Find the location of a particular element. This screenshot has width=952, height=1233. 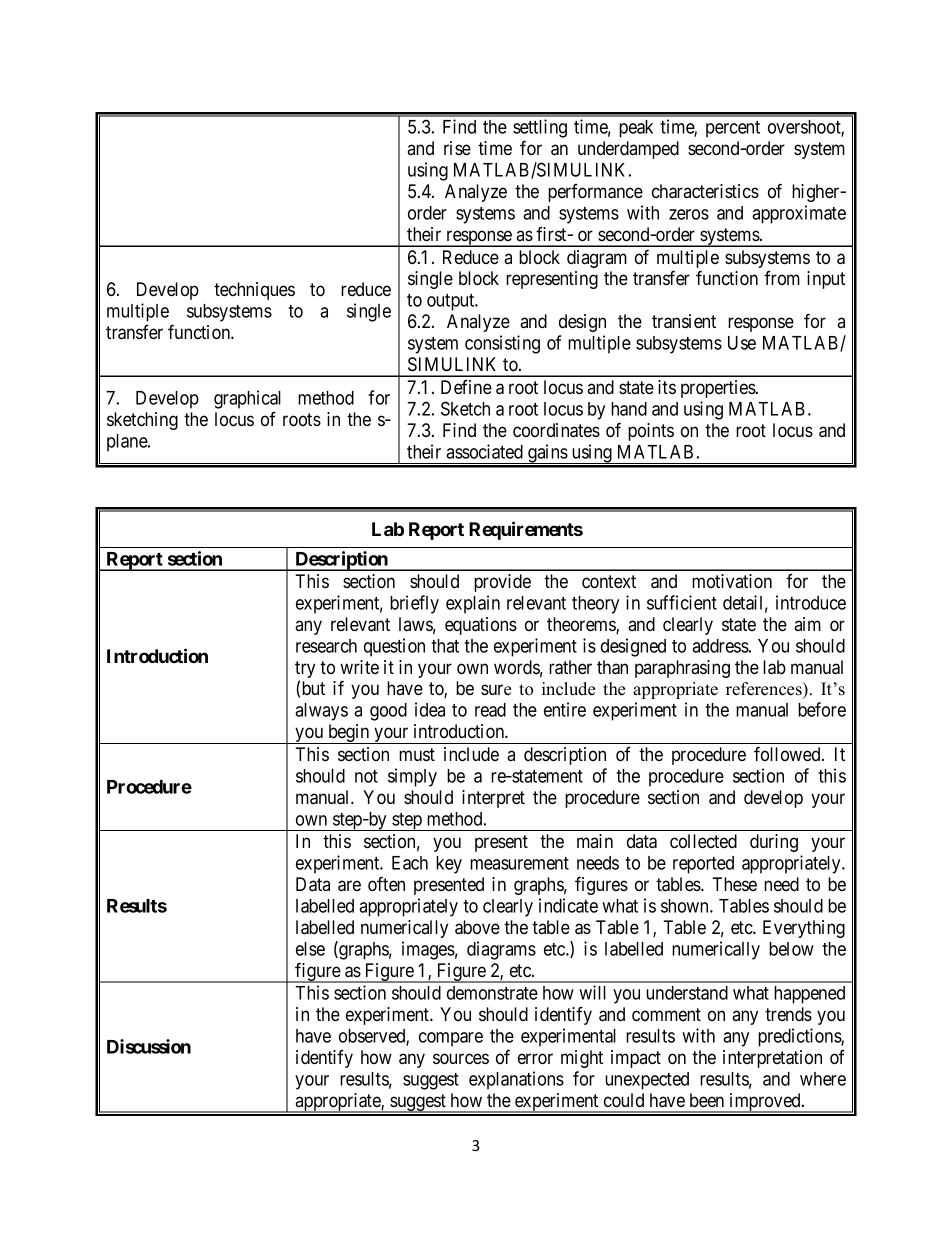

percent is located at coordinates (733, 129).
